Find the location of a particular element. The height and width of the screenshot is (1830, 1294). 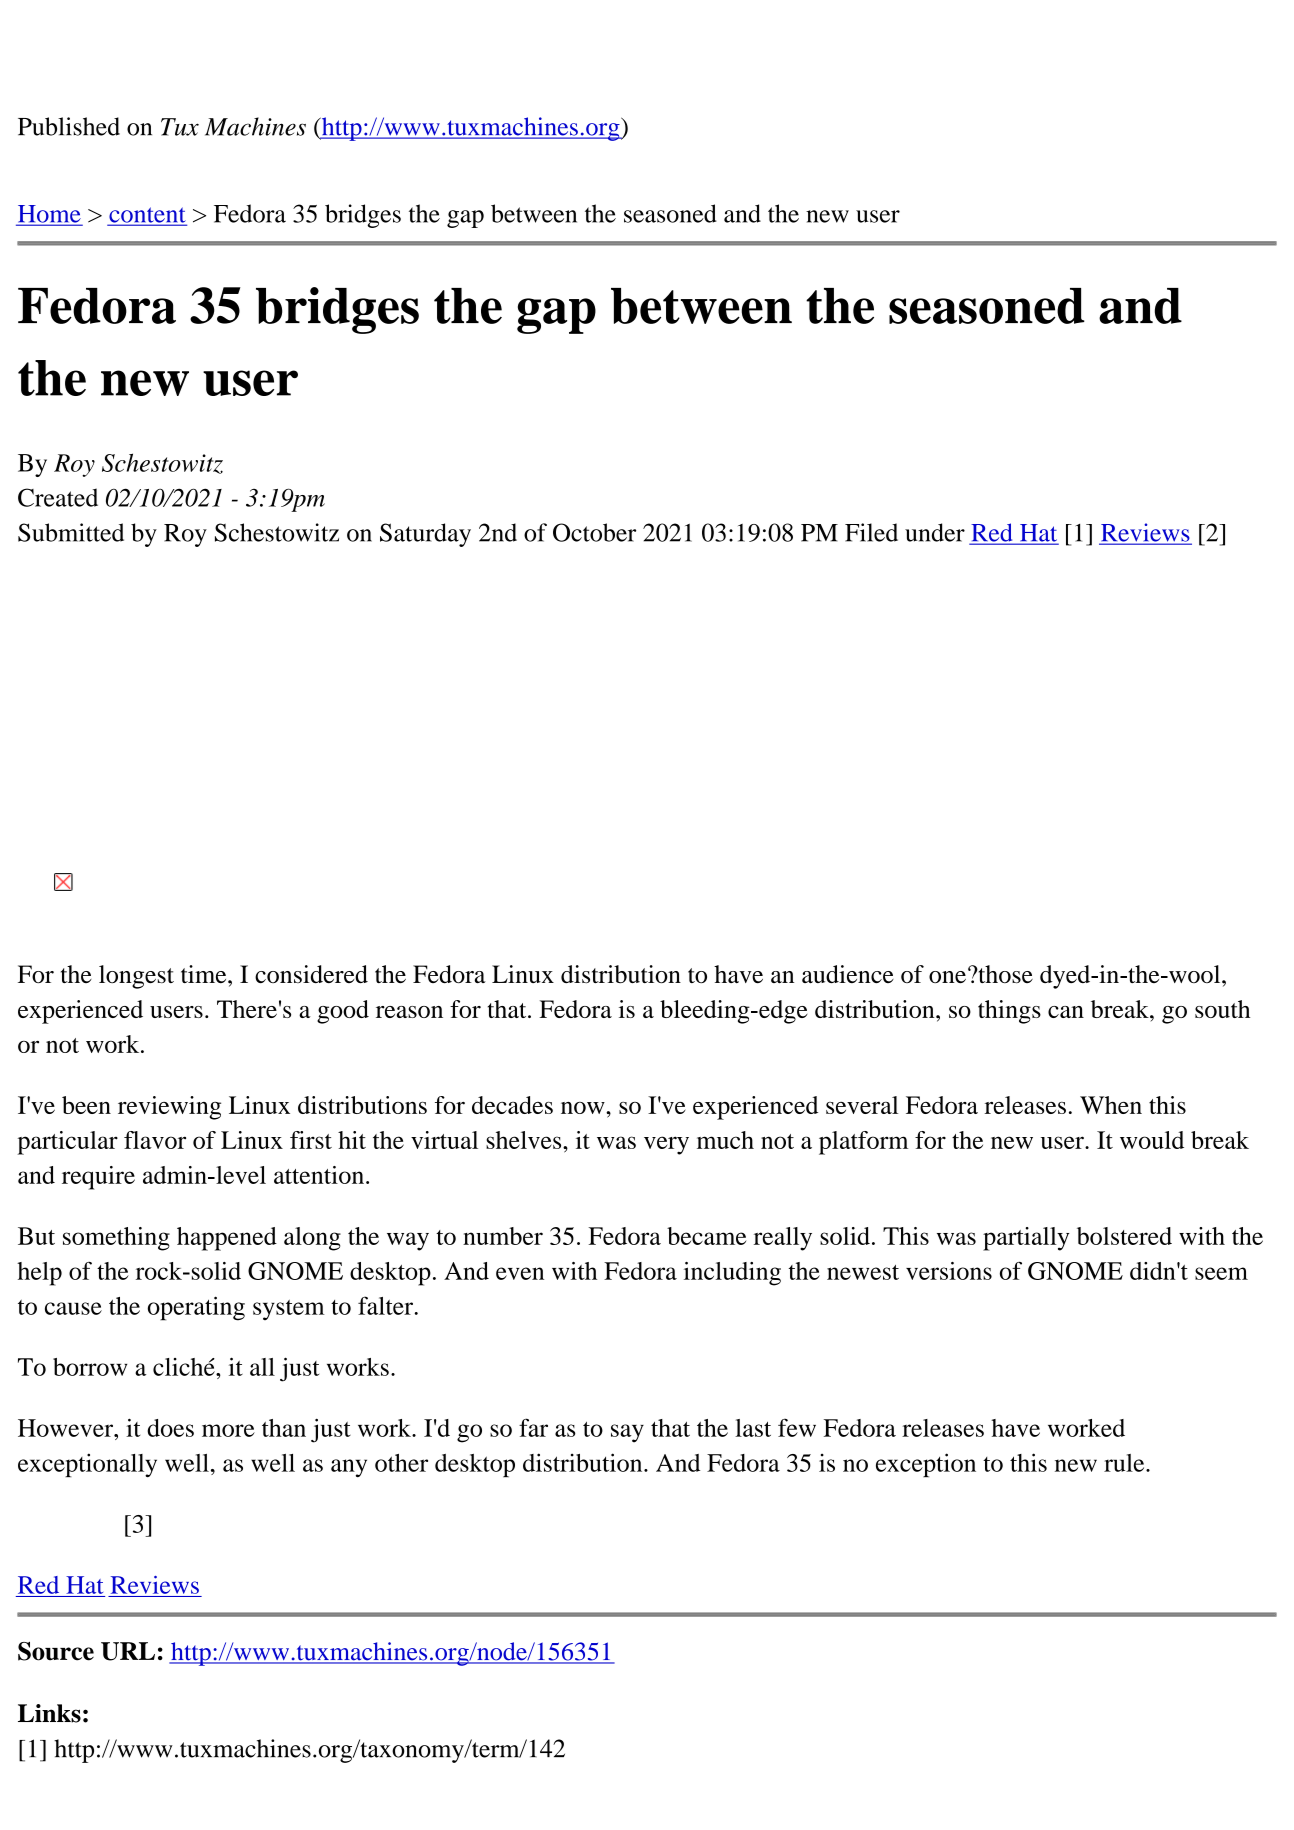

content is located at coordinates (147, 216).
